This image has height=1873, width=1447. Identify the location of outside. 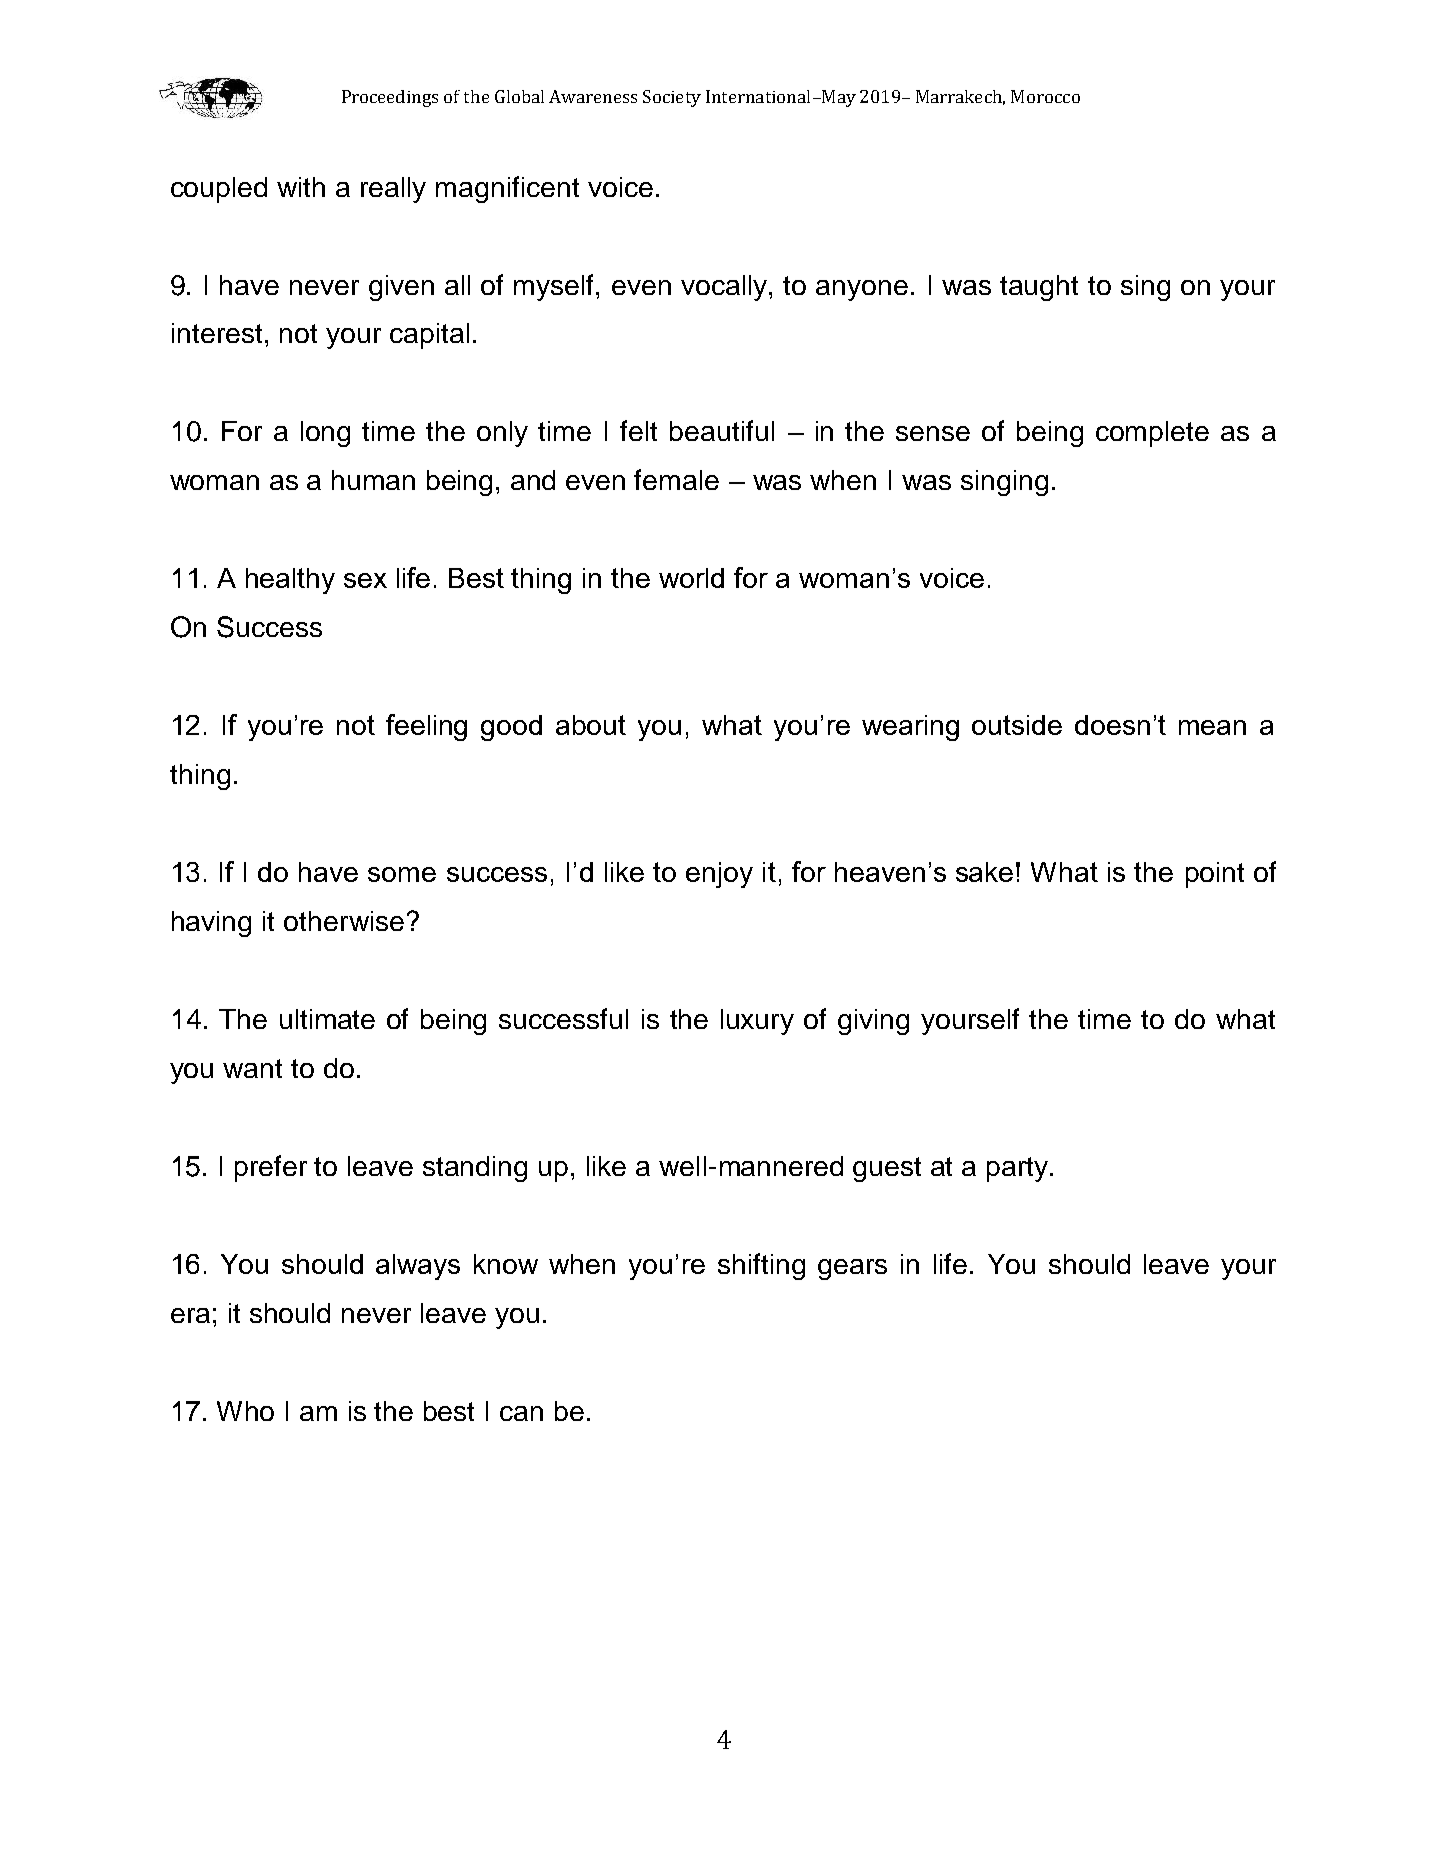
(1017, 725).
